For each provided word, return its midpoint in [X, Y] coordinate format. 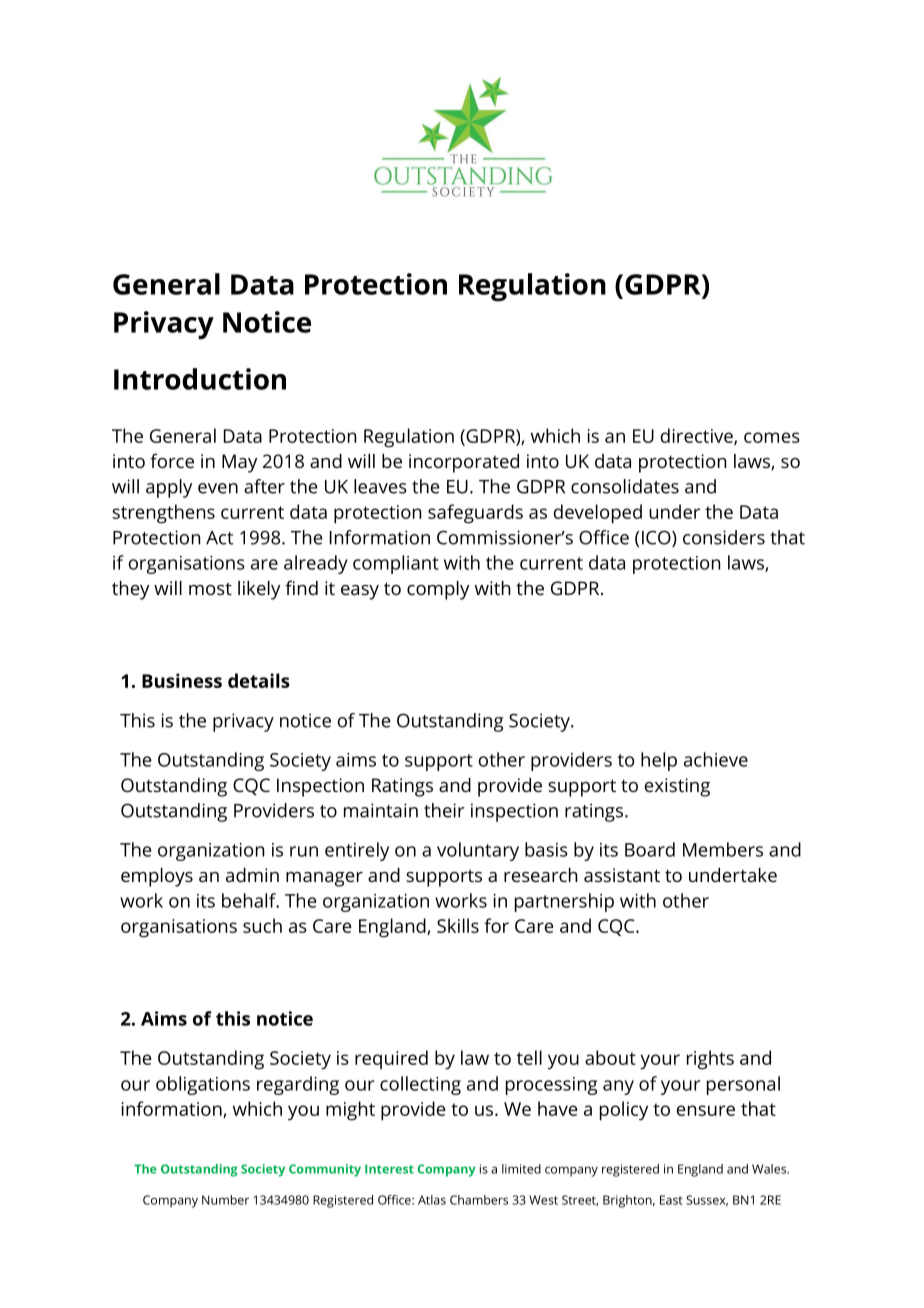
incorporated [464, 463]
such [262, 925]
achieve [716, 759]
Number [225, 1200]
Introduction [200, 379]
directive [698, 436]
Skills [458, 925]
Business [182, 680]
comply [438, 590]
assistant [622, 875]
